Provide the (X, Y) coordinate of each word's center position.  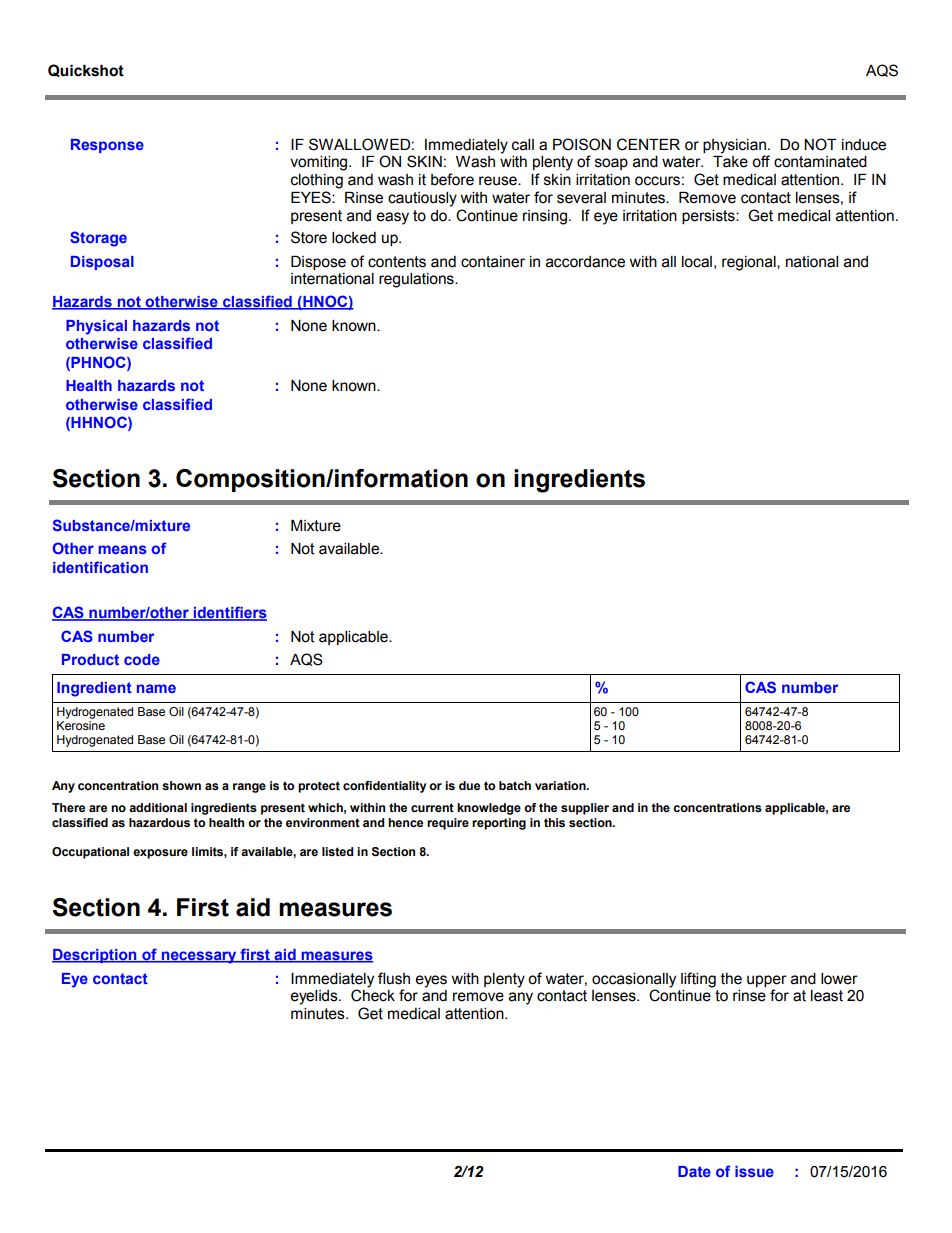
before (452, 179)
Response (107, 146)
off (761, 161)
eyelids (315, 997)
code (142, 659)
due (469, 785)
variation (561, 785)
